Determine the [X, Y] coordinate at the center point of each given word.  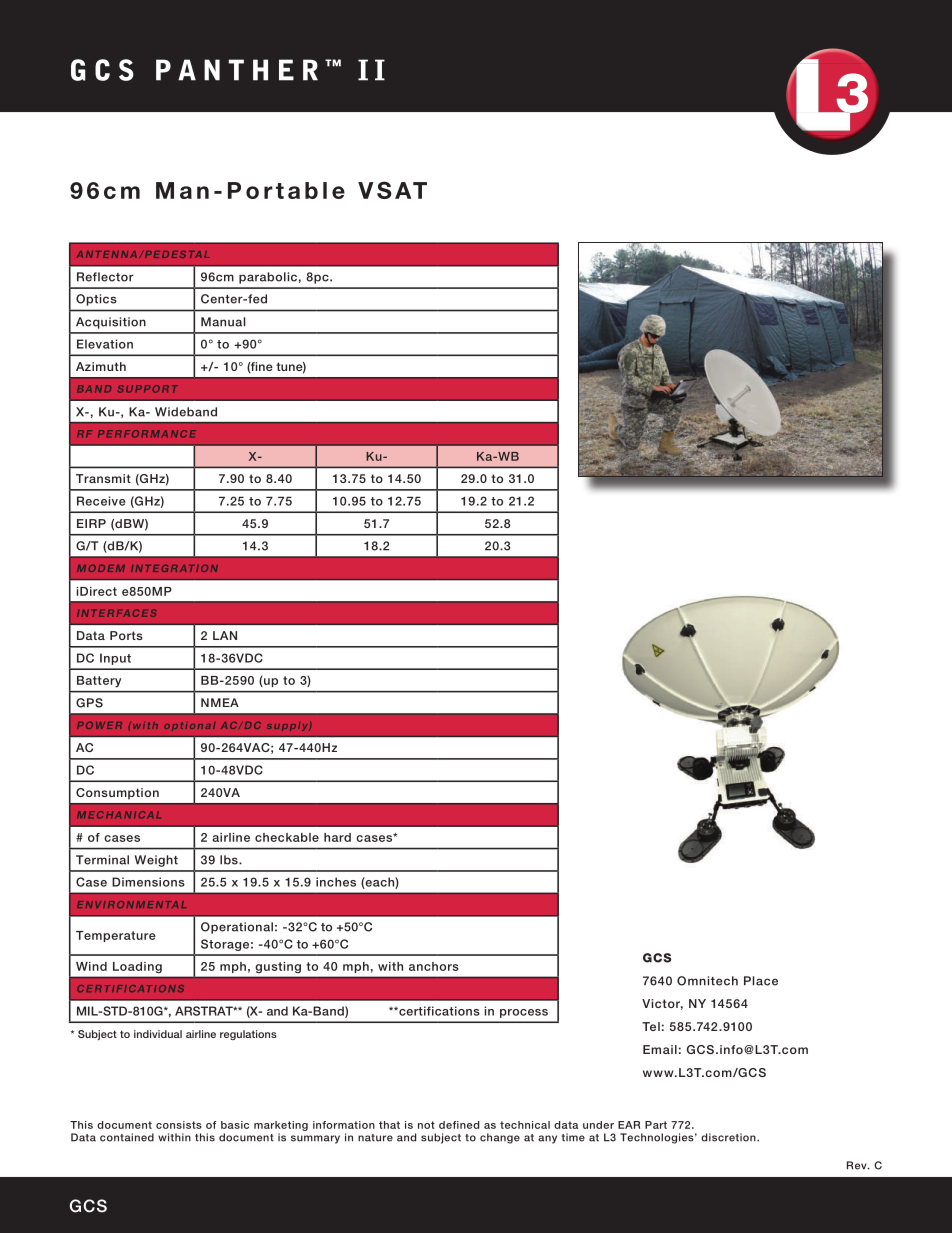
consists [179, 1125]
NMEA [220, 702]
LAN [225, 635]
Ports [126, 635]
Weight [156, 861]
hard [337, 837]
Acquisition [111, 323]
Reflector [105, 277]
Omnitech [707, 981]
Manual [223, 322]
